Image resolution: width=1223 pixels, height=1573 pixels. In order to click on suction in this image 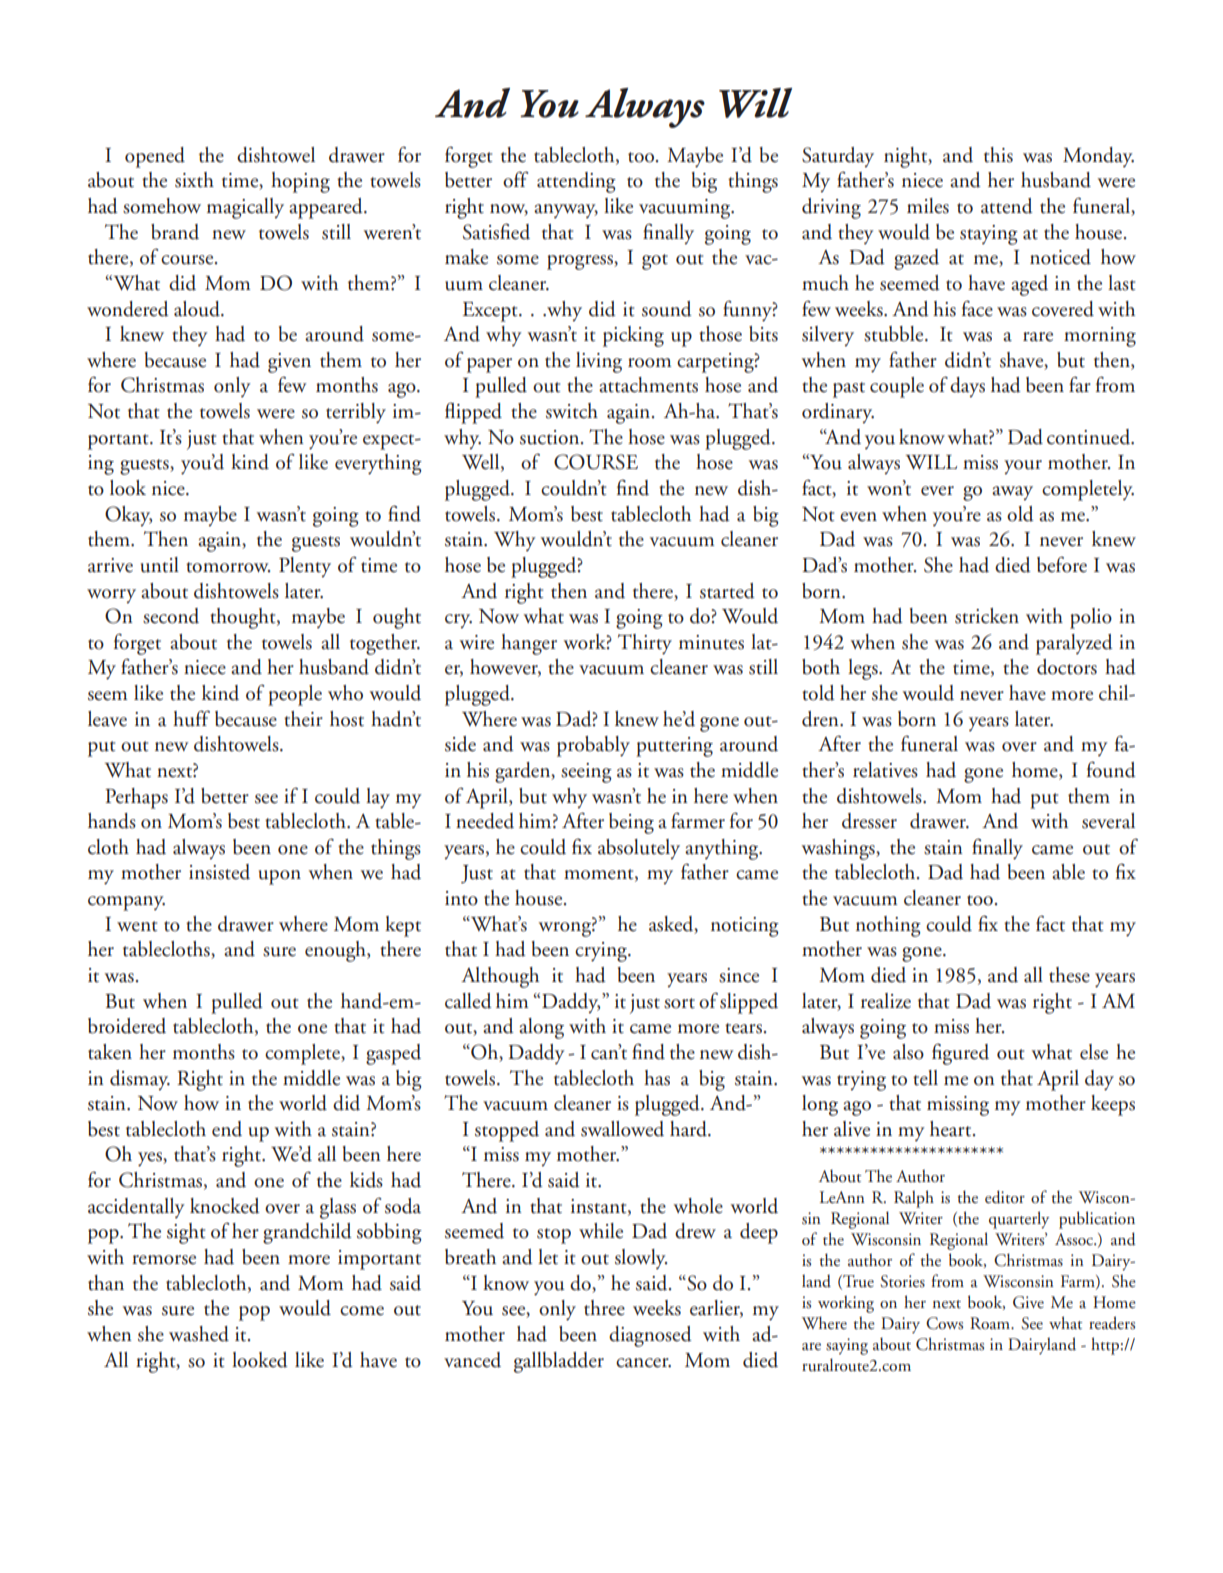, I will do `click(551, 437)`.
